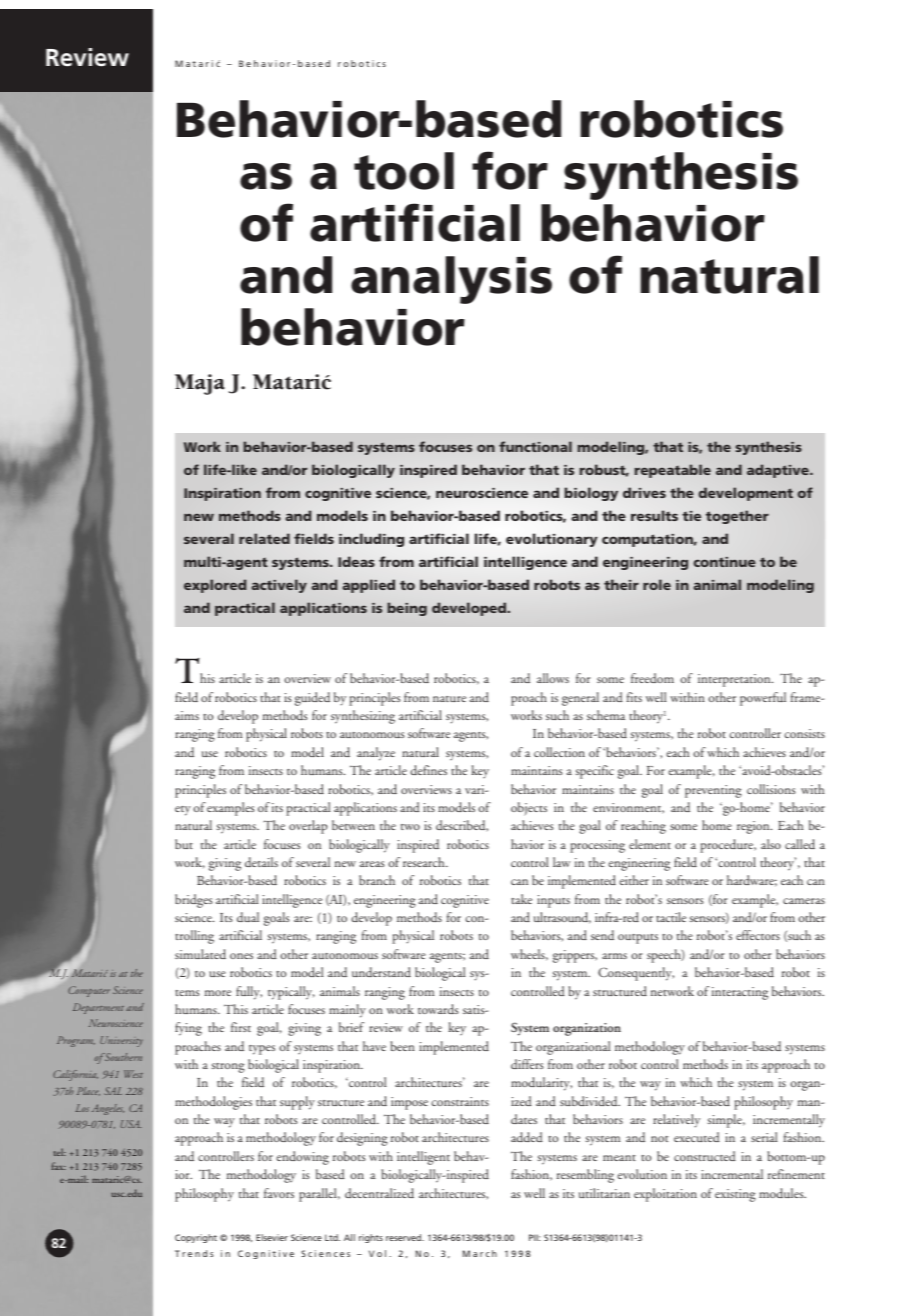  Describe the element at coordinates (187, 715) in the document. I see `aims` at that location.
